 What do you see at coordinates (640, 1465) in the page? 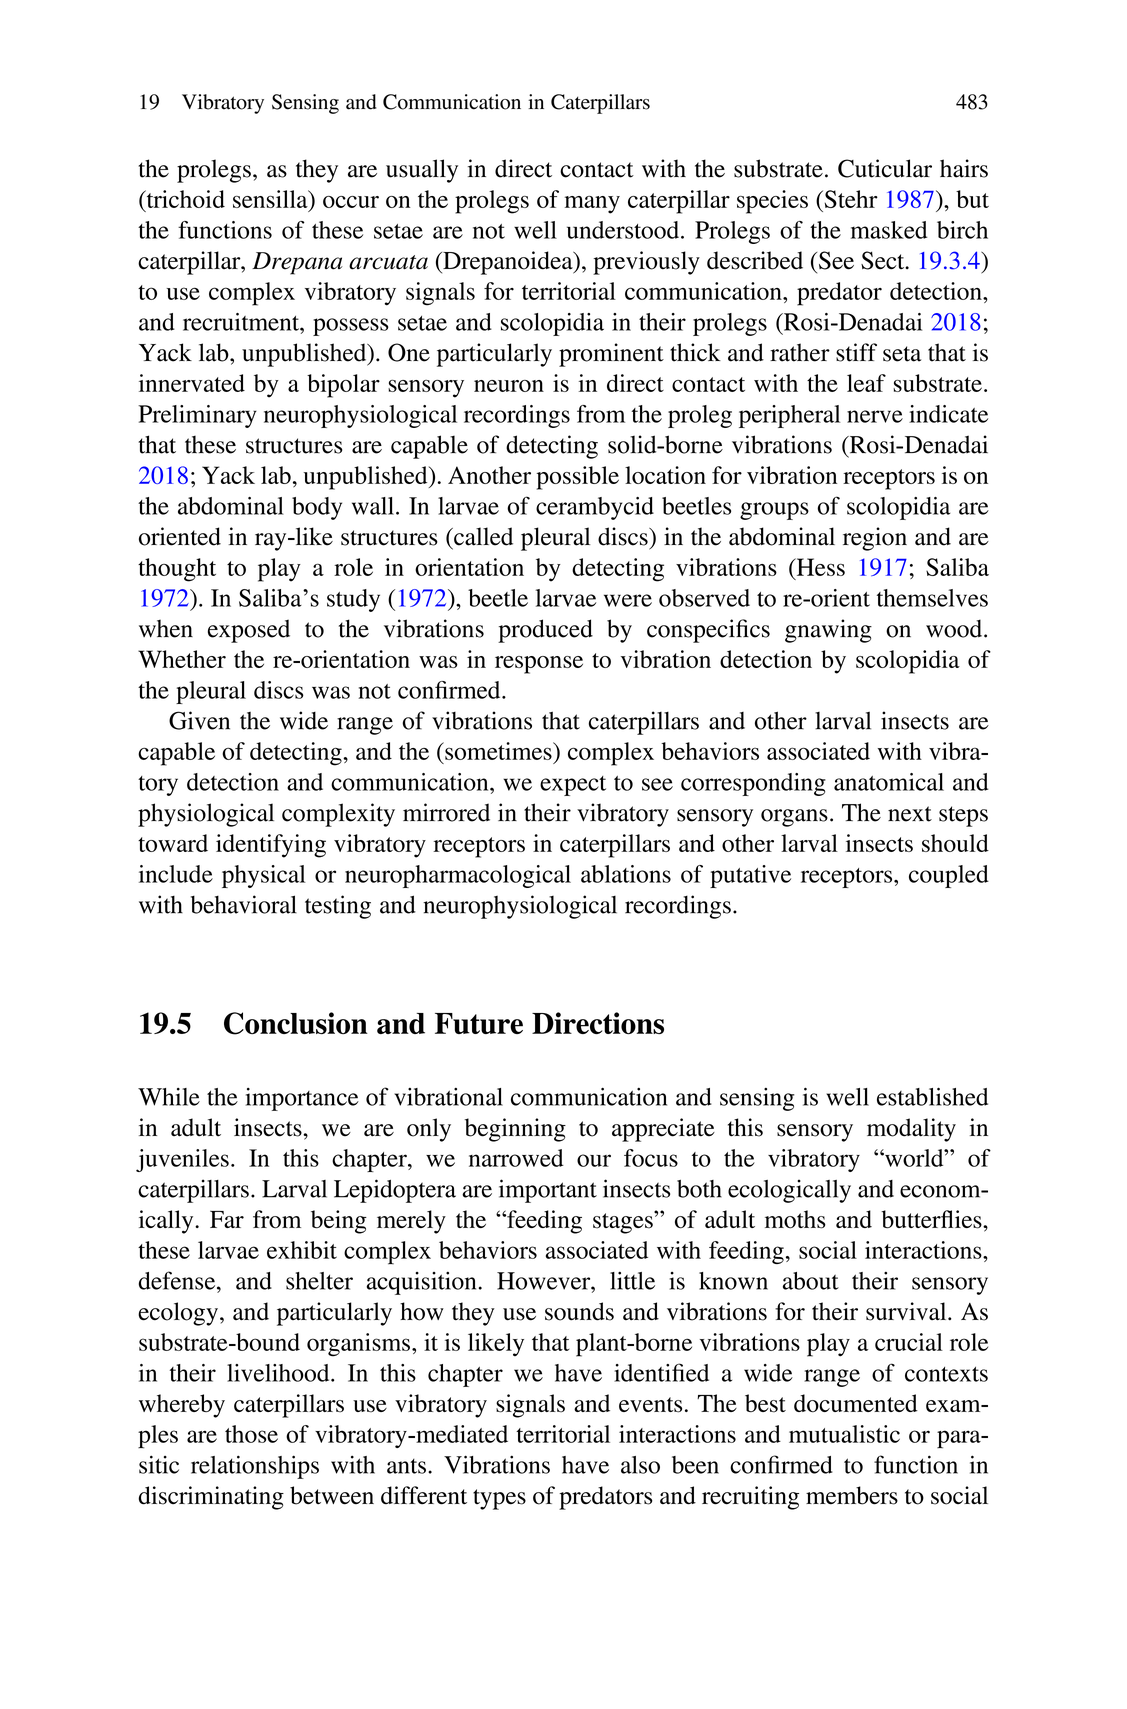
I see `also` at bounding box center [640, 1465].
